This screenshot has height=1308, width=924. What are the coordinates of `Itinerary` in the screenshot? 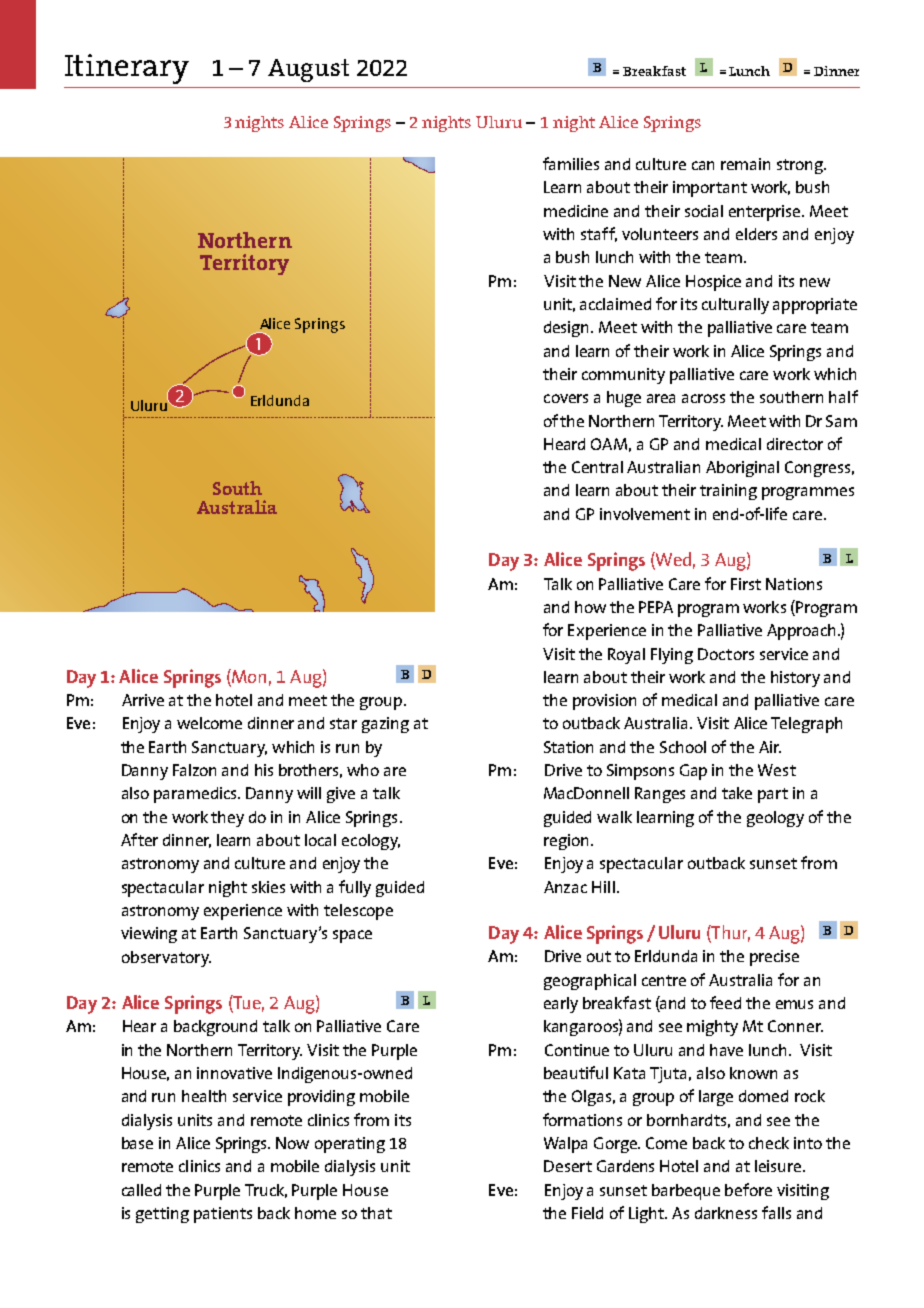 It's located at (127, 69).
